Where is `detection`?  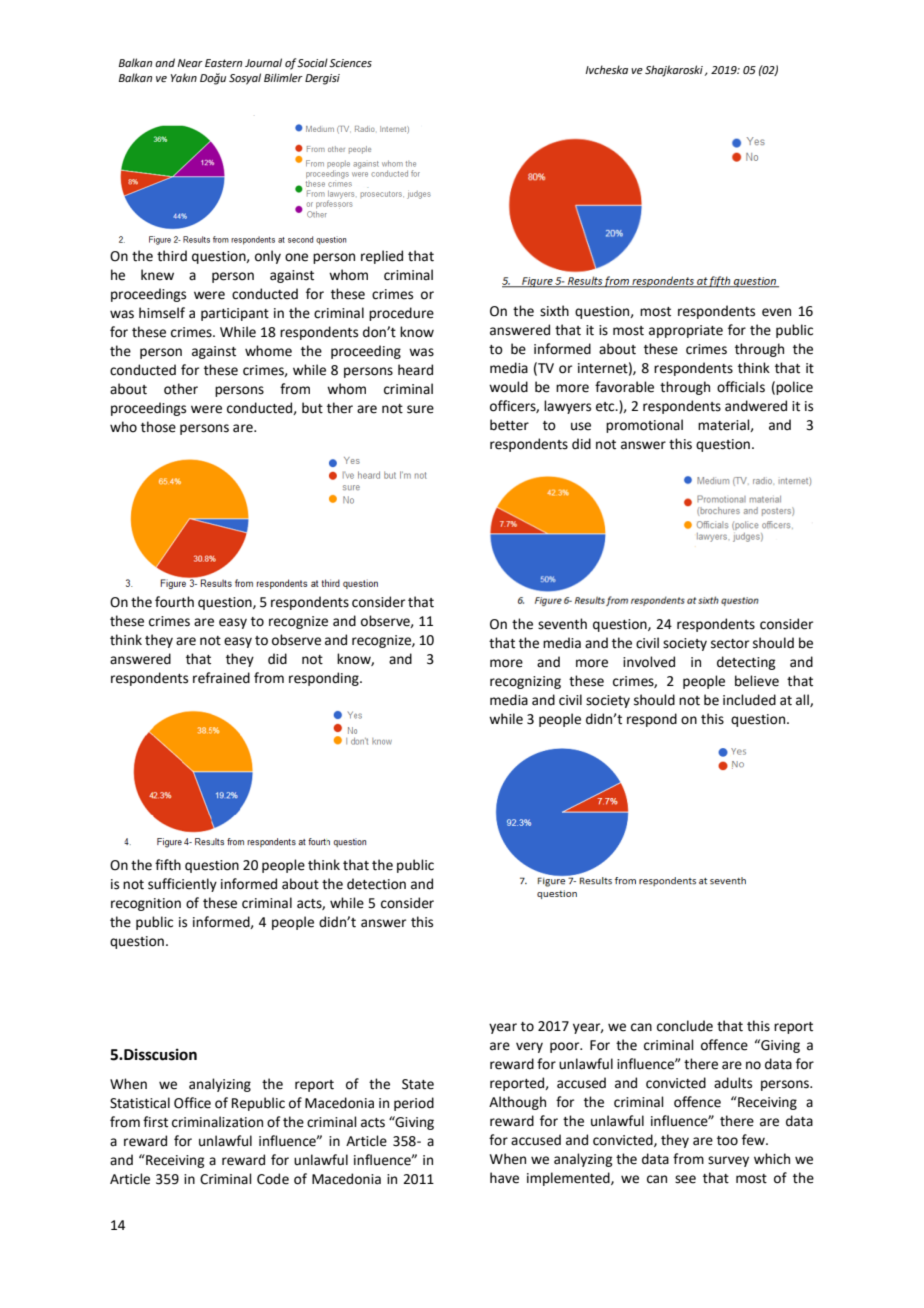 detection is located at coordinates (376, 884).
